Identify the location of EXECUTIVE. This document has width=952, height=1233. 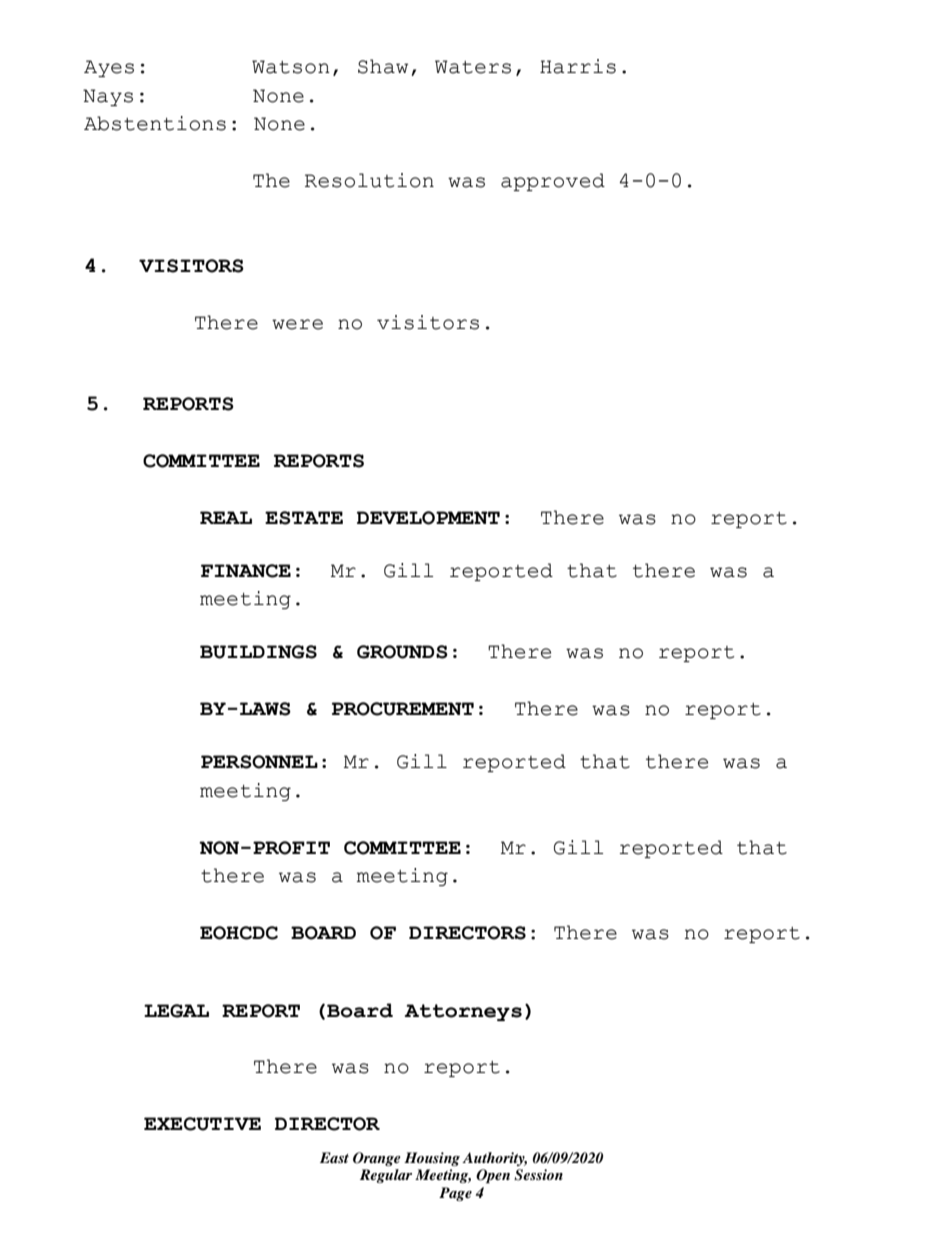
(202, 1124).
